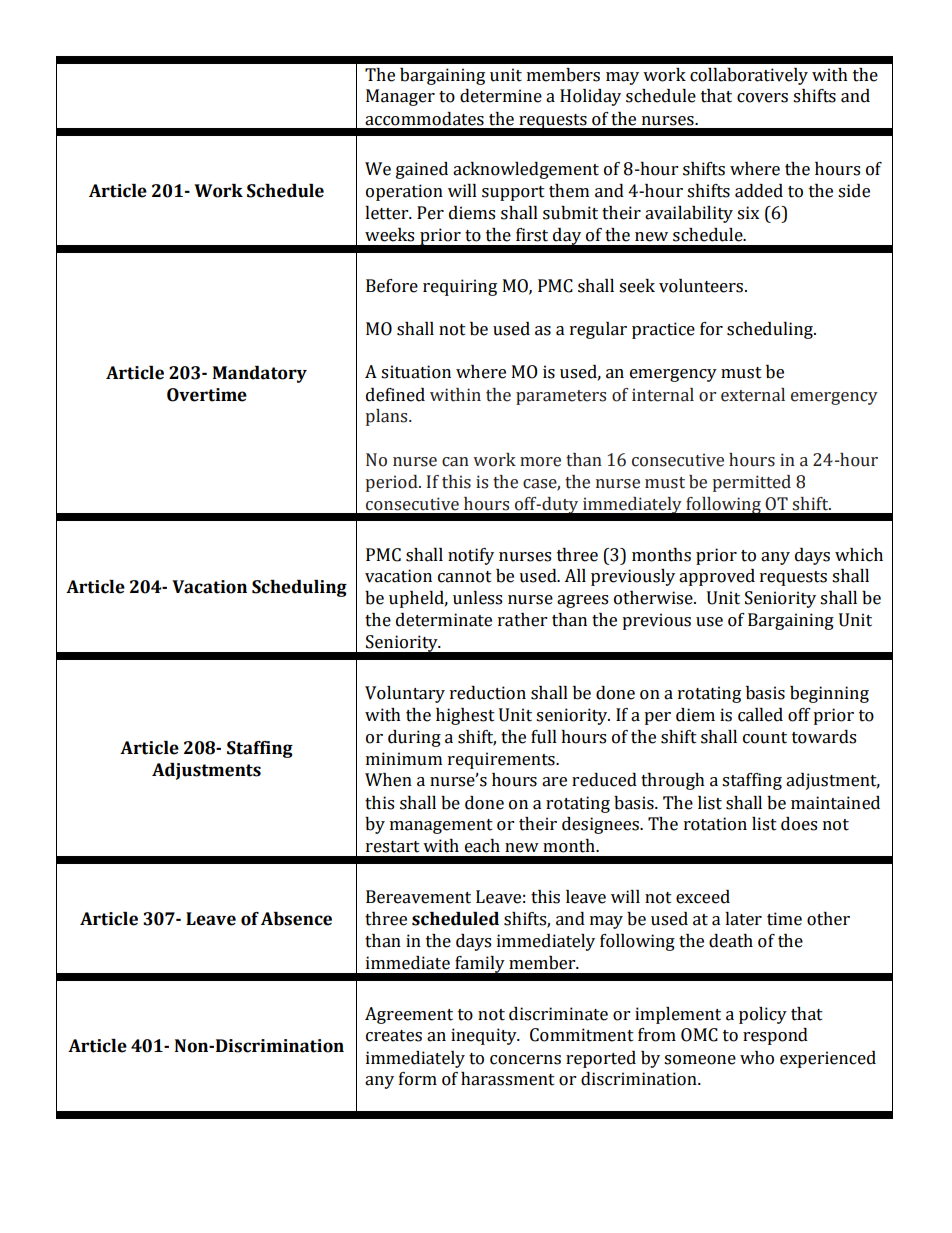 Image resolution: width=952 pixels, height=1233 pixels. I want to click on Manager, so click(400, 97).
